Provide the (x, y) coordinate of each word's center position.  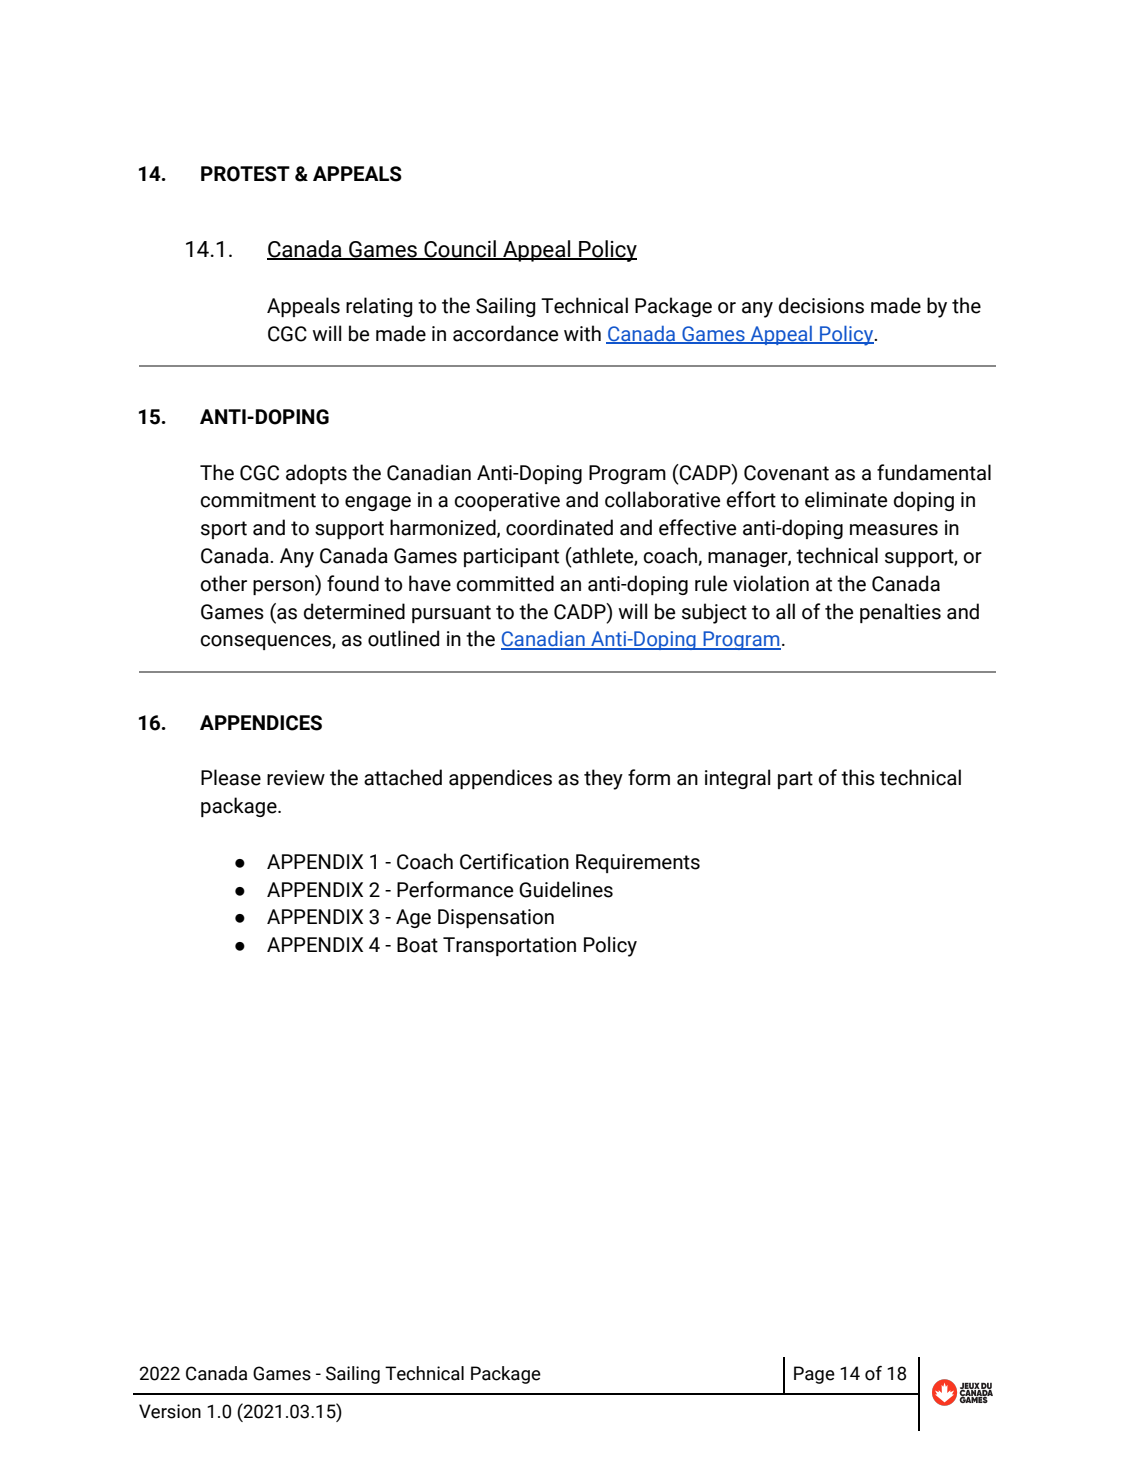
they (603, 779)
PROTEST (245, 174)
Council (460, 250)
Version (170, 1411)
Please (231, 777)
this (858, 777)
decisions (821, 305)
